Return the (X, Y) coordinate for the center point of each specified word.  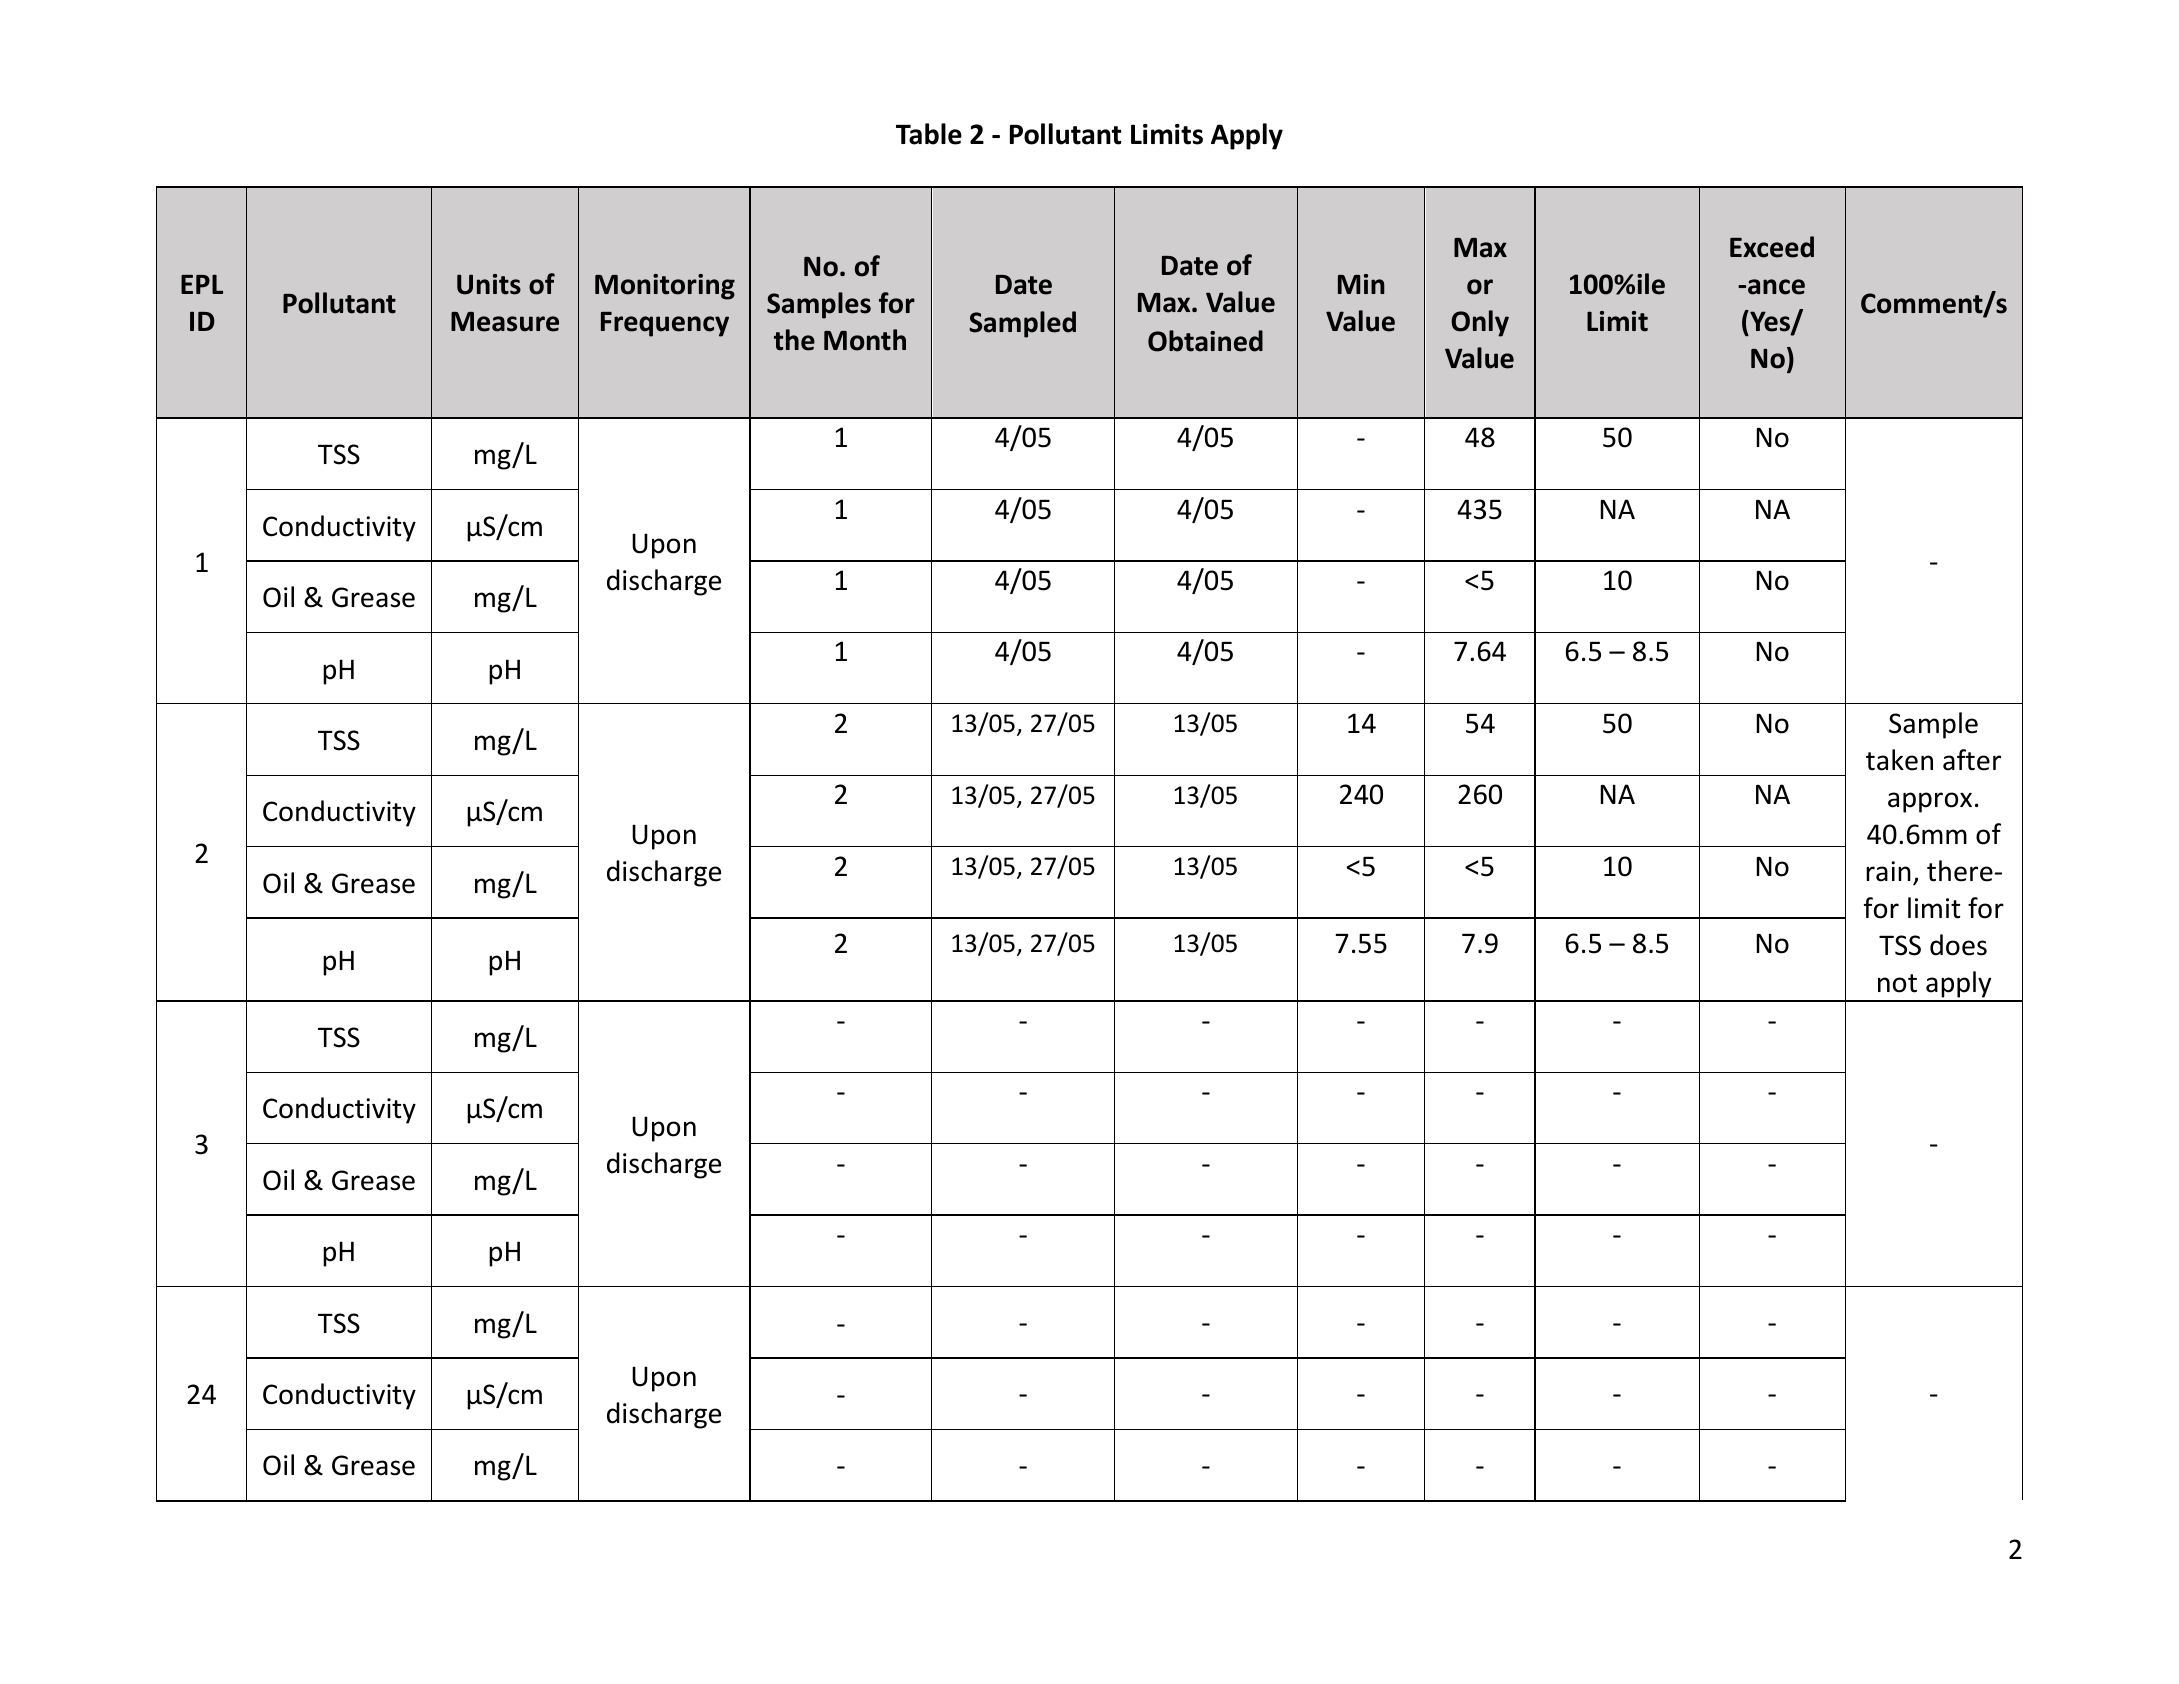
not (1897, 983)
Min (1361, 284)
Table (929, 134)
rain (1888, 871)
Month (865, 340)
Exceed (1772, 247)
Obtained (1205, 341)
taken (1899, 760)
